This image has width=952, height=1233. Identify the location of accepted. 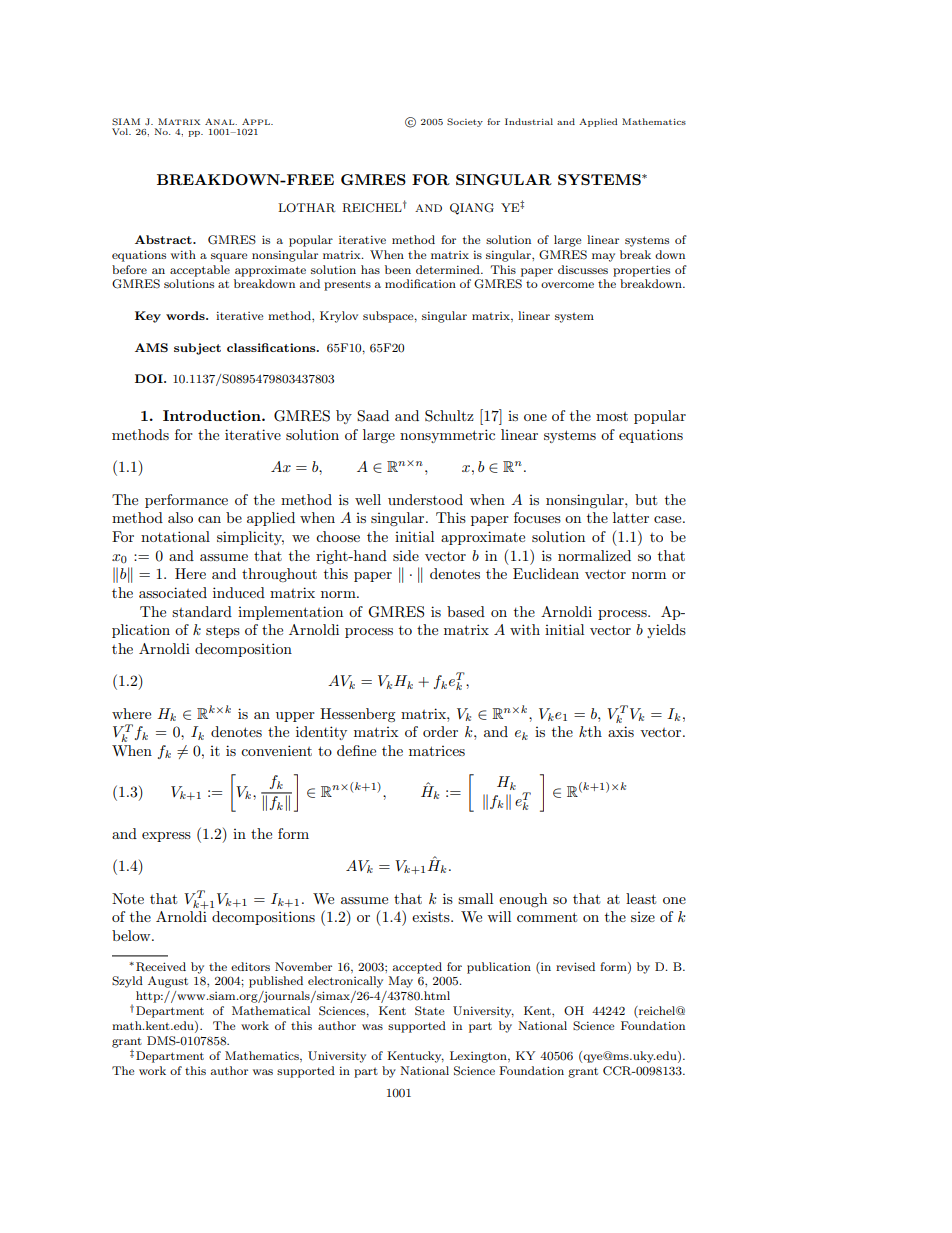
(417, 968).
